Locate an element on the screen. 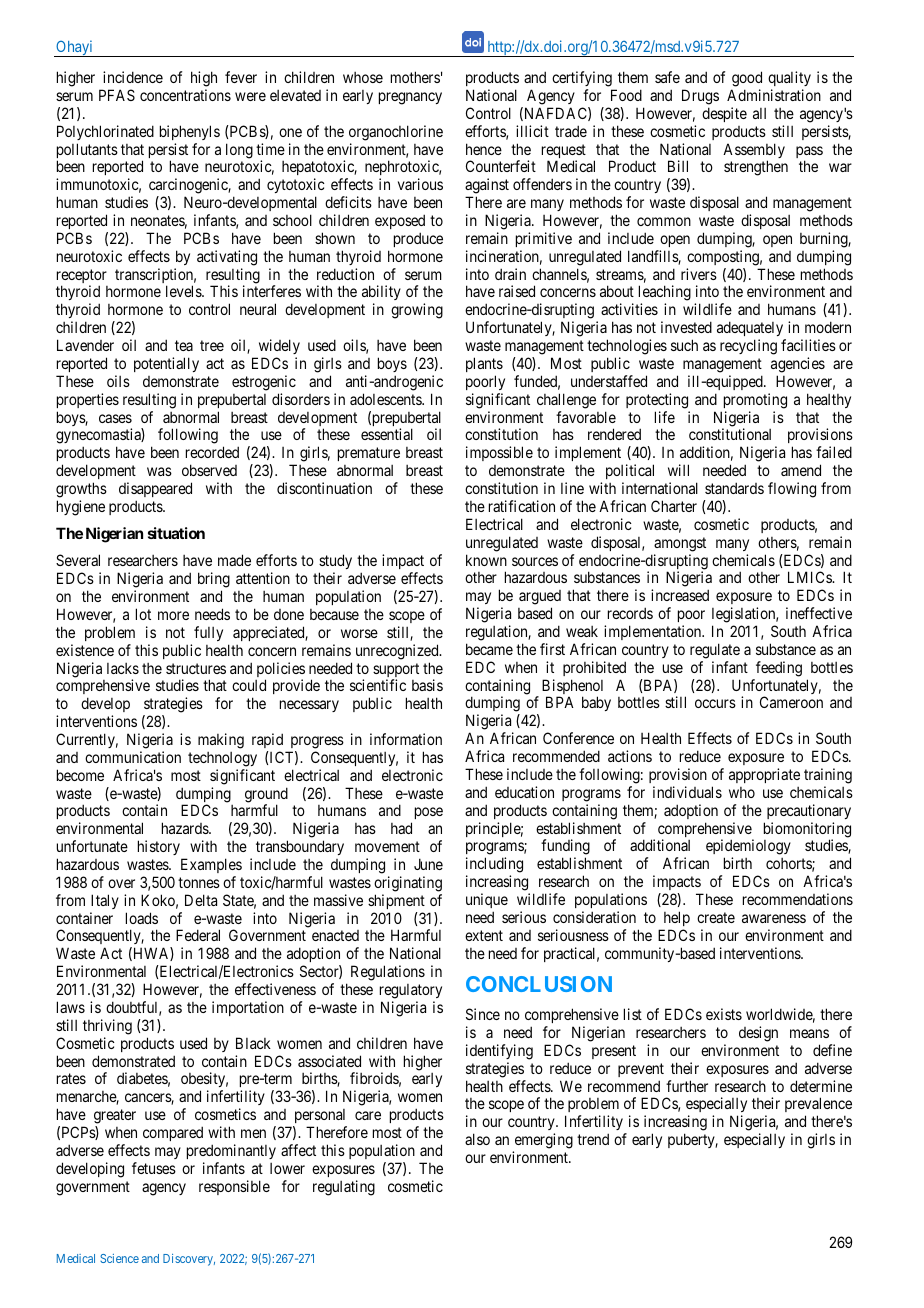 This screenshot has width=924, height=1308. Science is located at coordinates (119, 1258).
